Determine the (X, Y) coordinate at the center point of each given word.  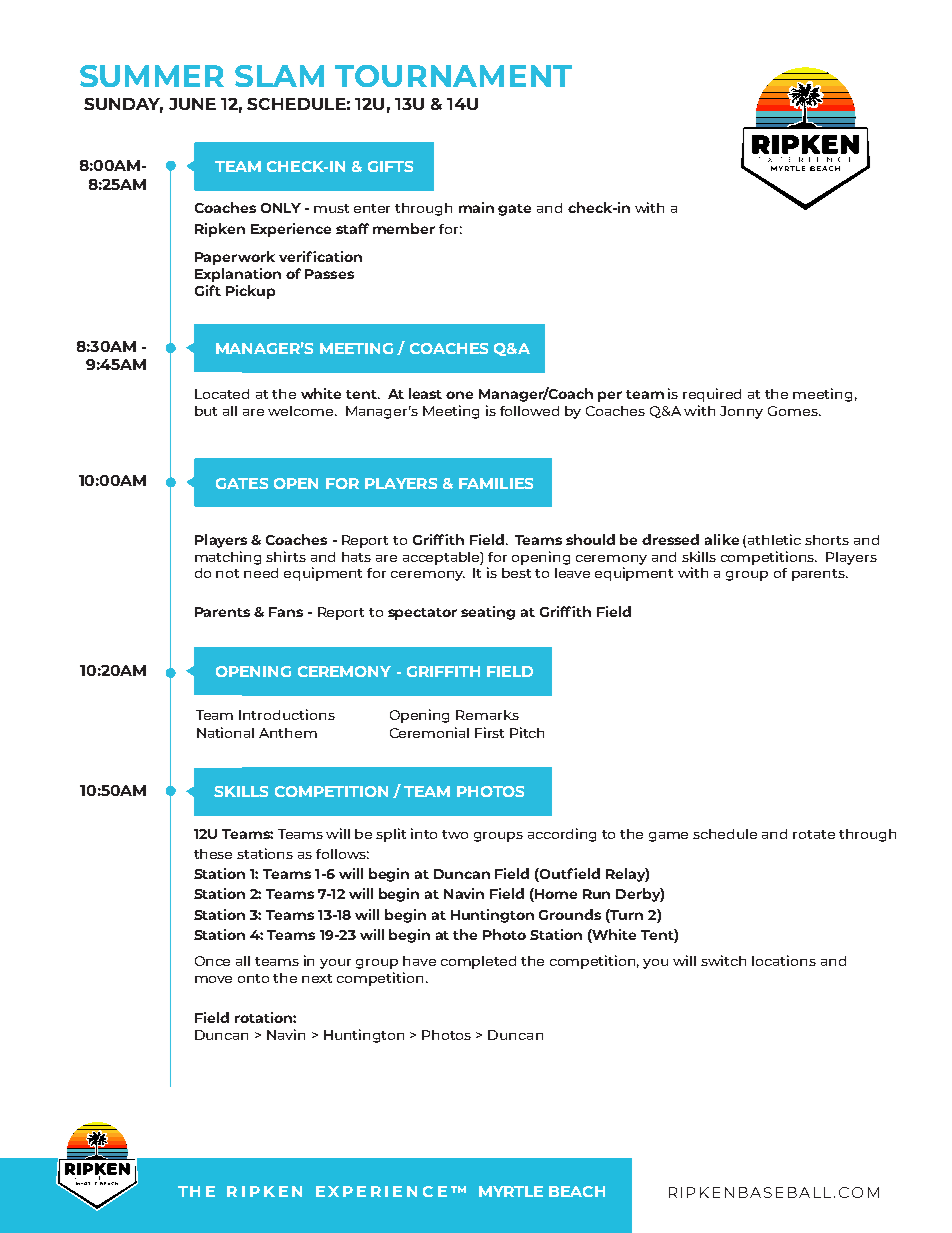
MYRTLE (511, 1191)
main (476, 207)
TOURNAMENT (453, 76)
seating (488, 613)
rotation (264, 1017)
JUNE (192, 104)
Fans (286, 612)
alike (722, 539)
